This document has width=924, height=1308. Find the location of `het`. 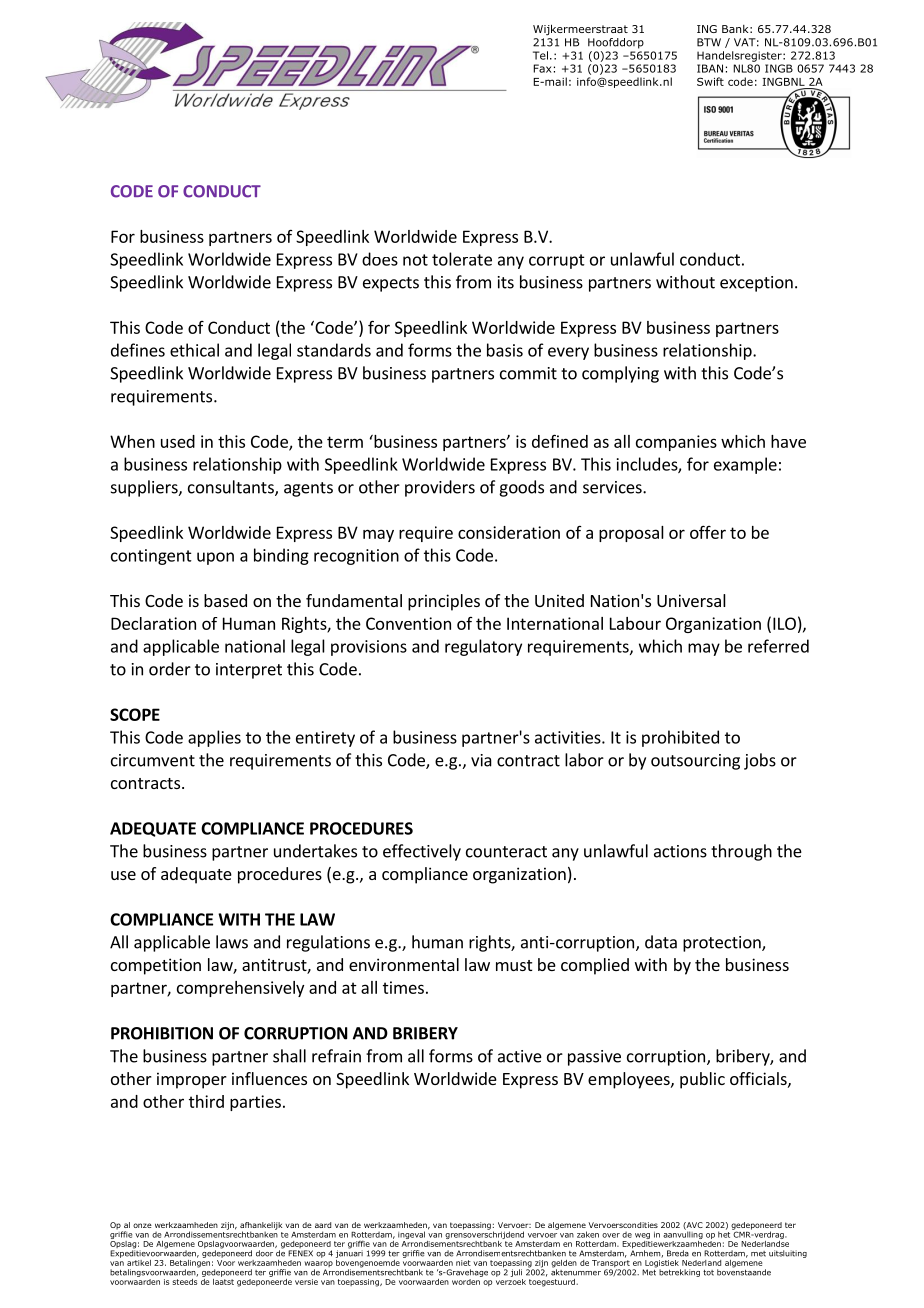

het is located at coordinates (724, 1233).
